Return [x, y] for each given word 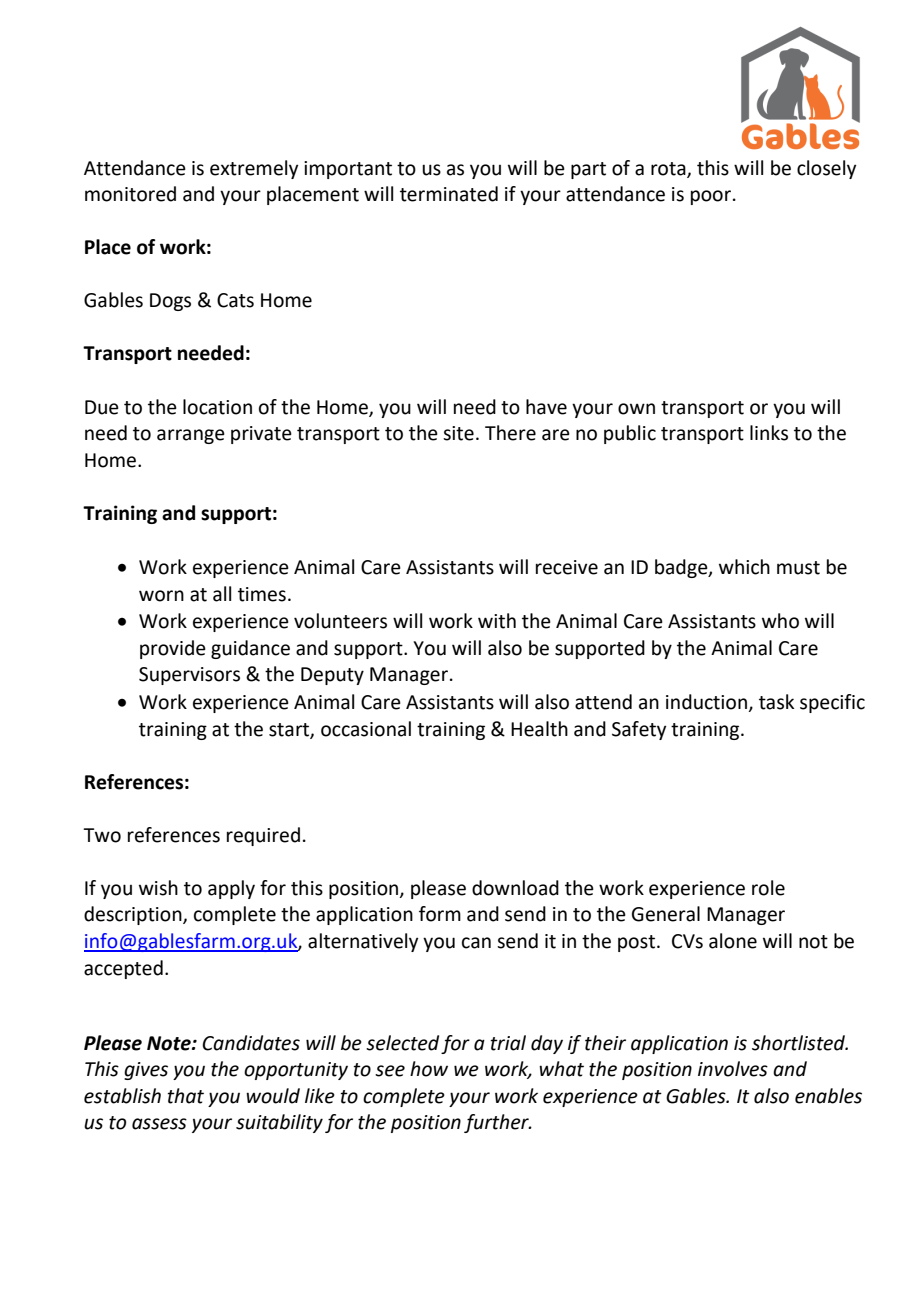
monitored [130, 194]
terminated [449, 194]
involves [733, 1069]
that [186, 1096]
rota [669, 169]
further [497, 1123]
